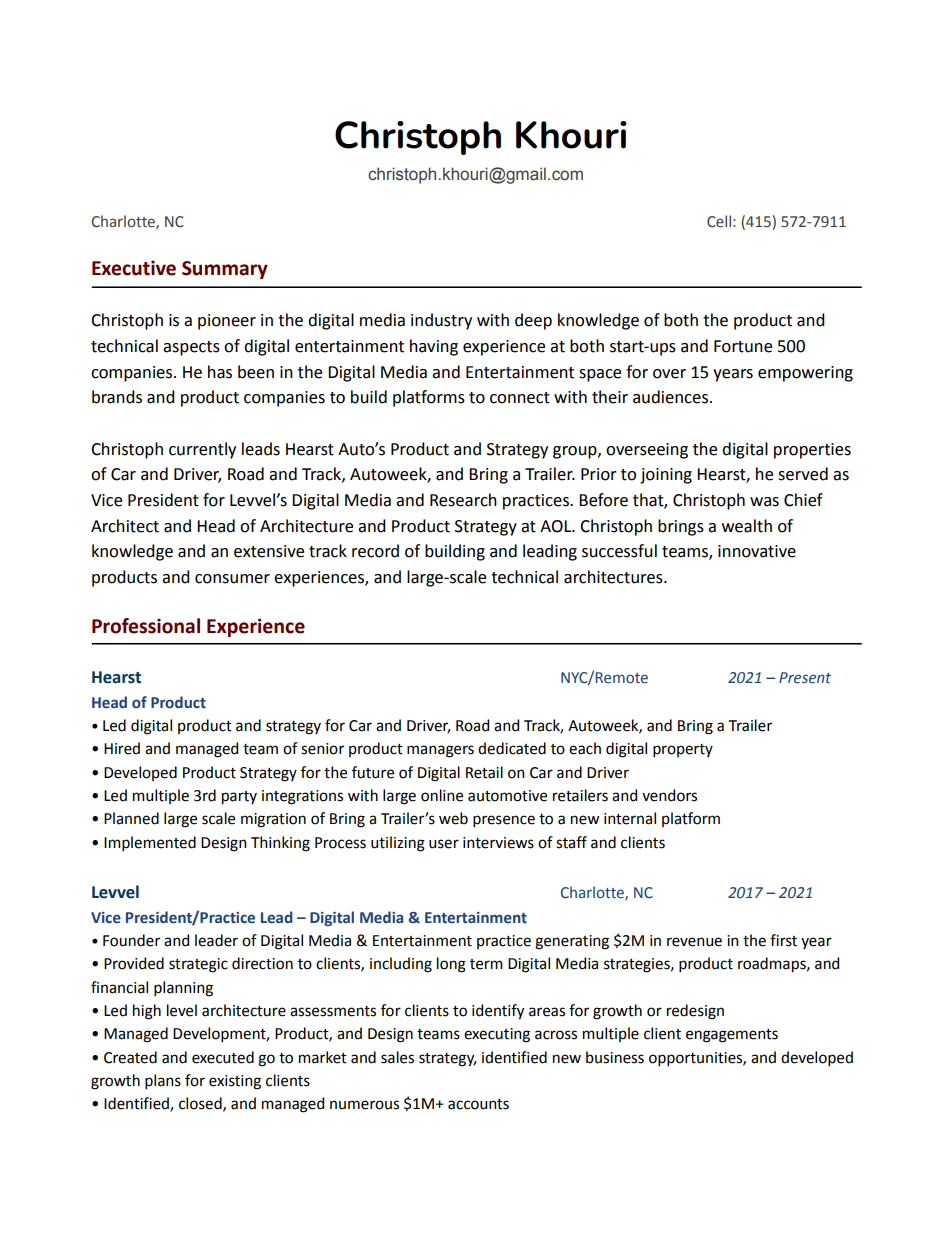 This document has width=952, height=1233. Describe the element at coordinates (441, 321) in the document. I see `industry` at that location.
